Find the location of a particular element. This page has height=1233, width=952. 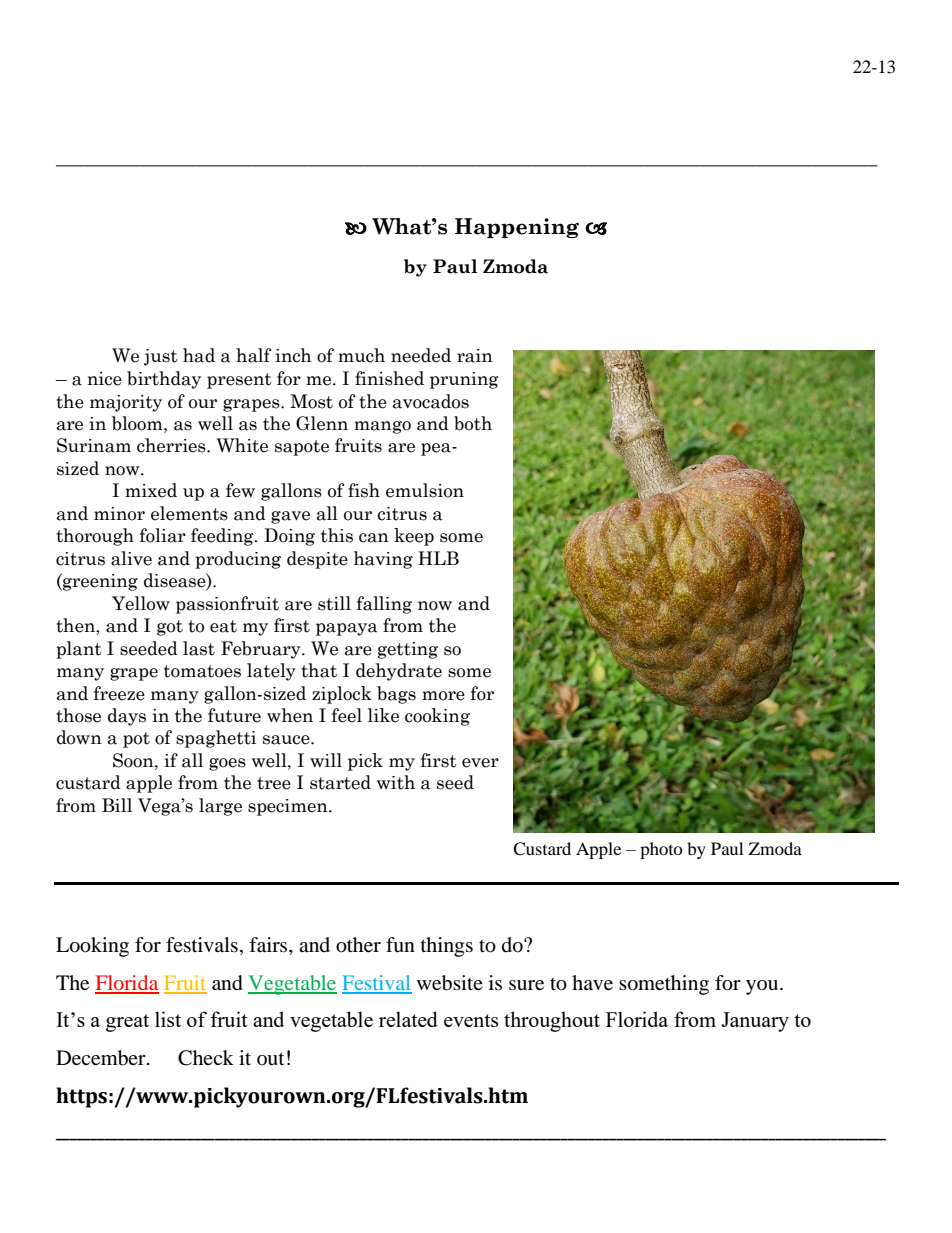

list is located at coordinates (168, 1019).
